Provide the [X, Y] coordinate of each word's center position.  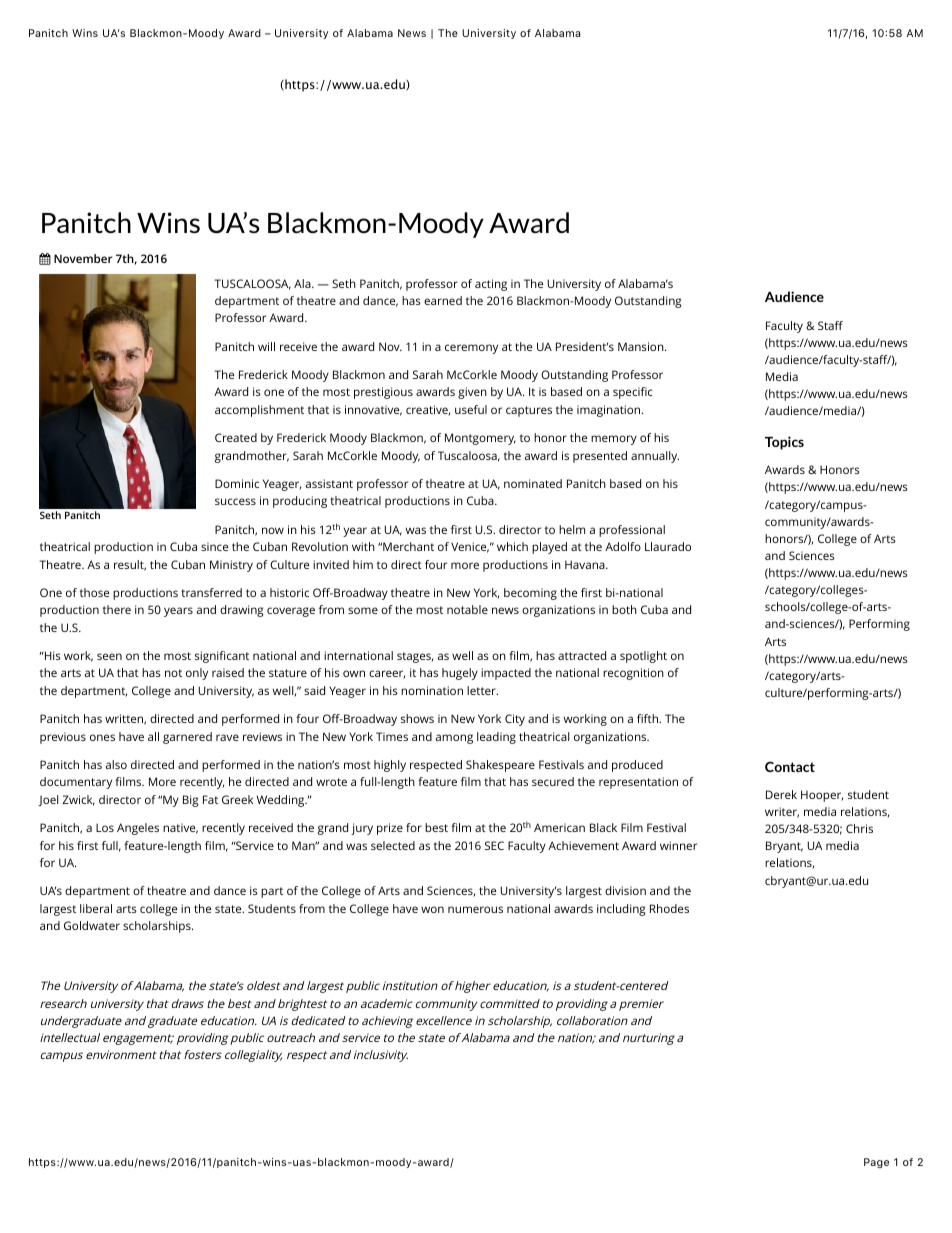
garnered [187, 738]
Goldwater [92, 925]
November [83, 258]
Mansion [642, 346]
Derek [781, 794]
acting [491, 285]
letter [482, 690]
